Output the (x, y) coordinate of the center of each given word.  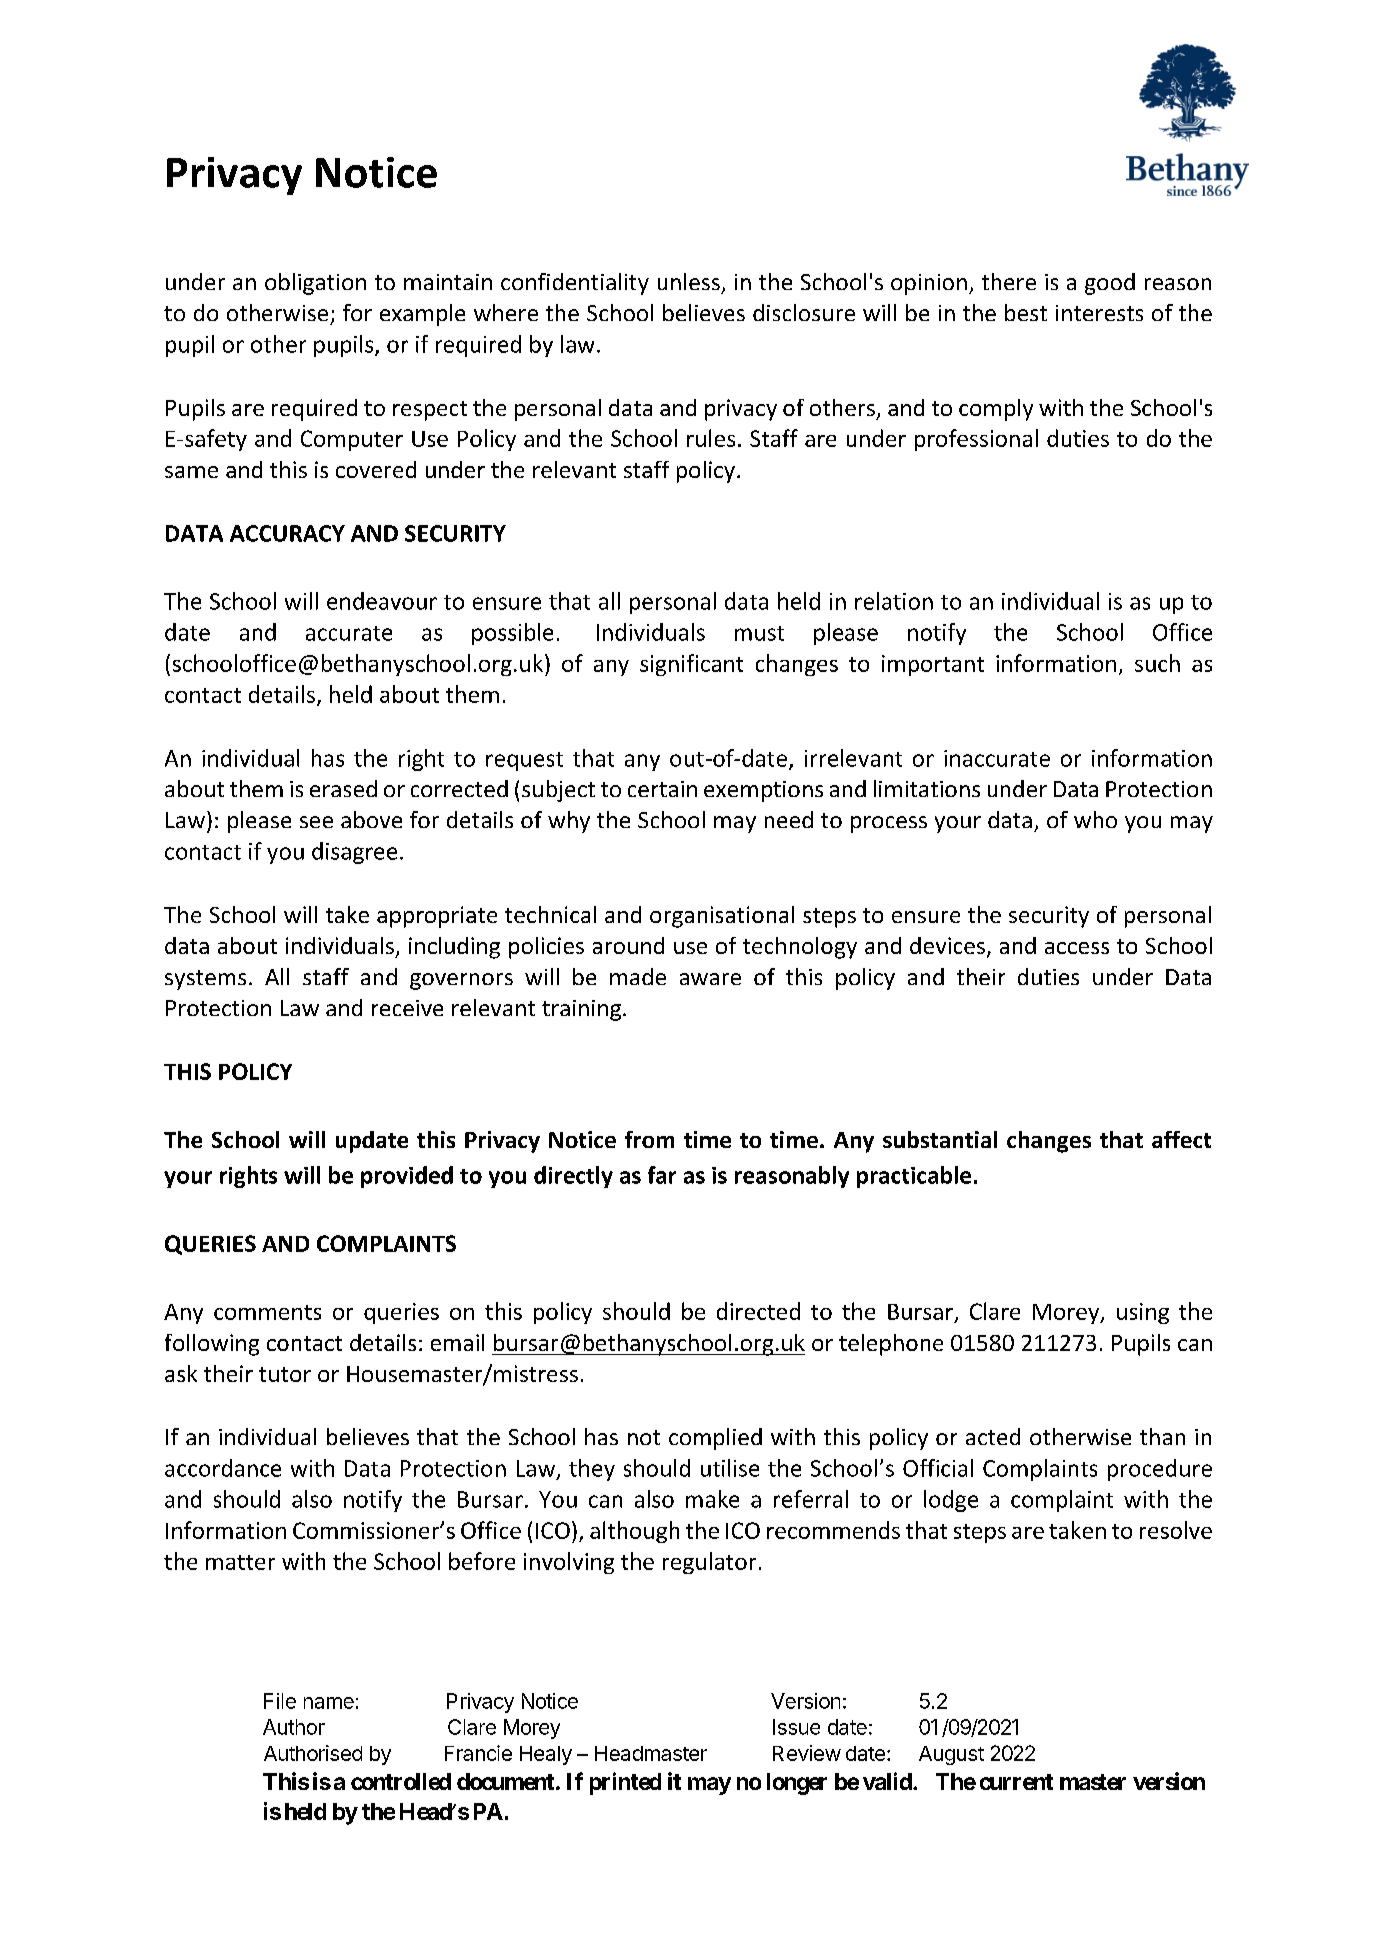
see (316, 822)
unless (689, 281)
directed (758, 1311)
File (280, 1701)
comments (267, 1312)
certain (662, 789)
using (1143, 1313)
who (1095, 819)
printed (625, 1783)
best (1026, 312)
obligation (315, 284)
